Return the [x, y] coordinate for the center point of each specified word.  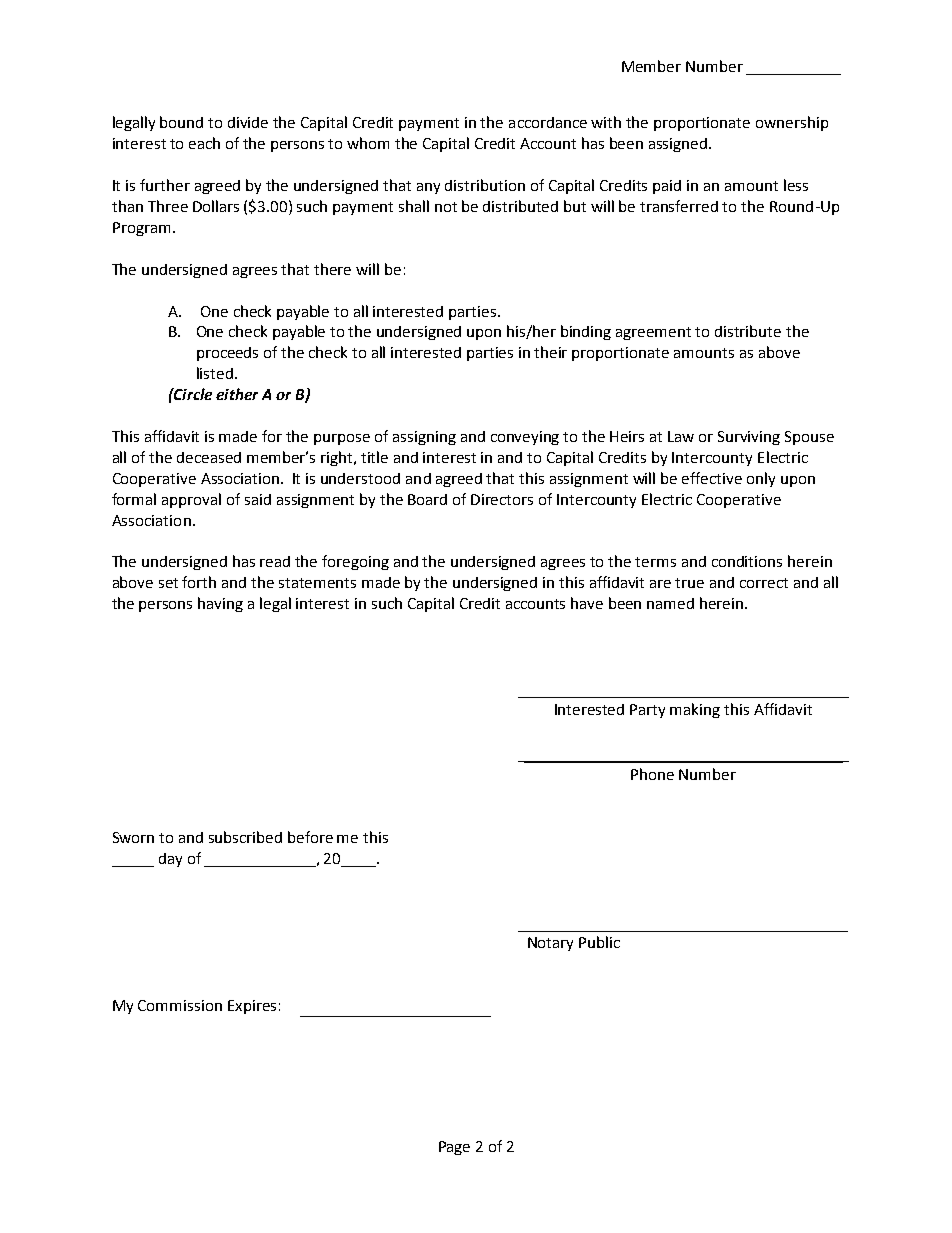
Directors [502, 499]
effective [712, 478]
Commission [180, 1005]
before [310, 837]
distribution [485, 185]
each [204, 143]
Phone [652, 774]
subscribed [245, 837]
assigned [679, 145]
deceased [209, 457]
